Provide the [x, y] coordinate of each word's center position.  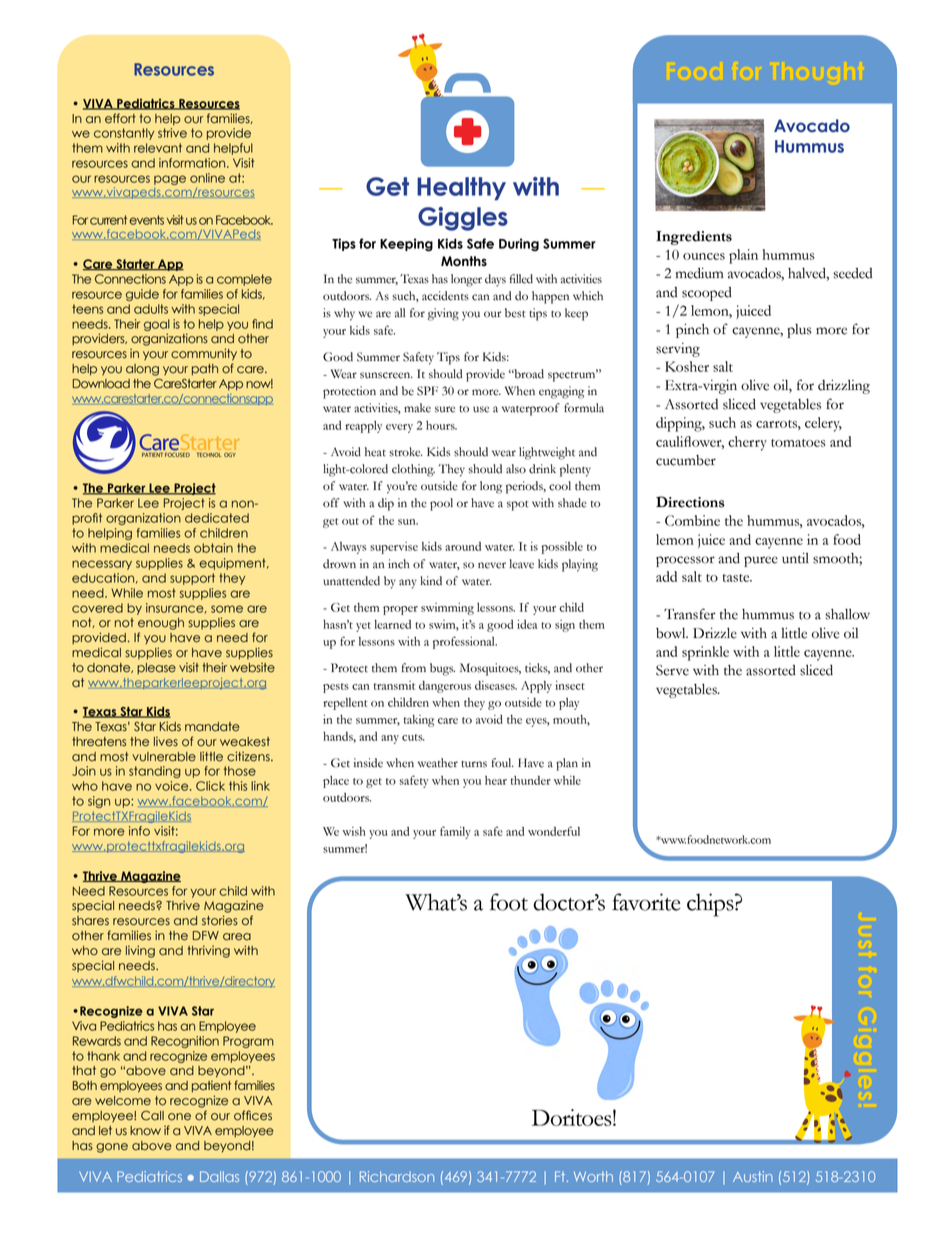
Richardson [397, 1176]
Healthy [461, 188]
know [145, 1131]
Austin [753, 1176]
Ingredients [694, 238]
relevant [158, 148]
